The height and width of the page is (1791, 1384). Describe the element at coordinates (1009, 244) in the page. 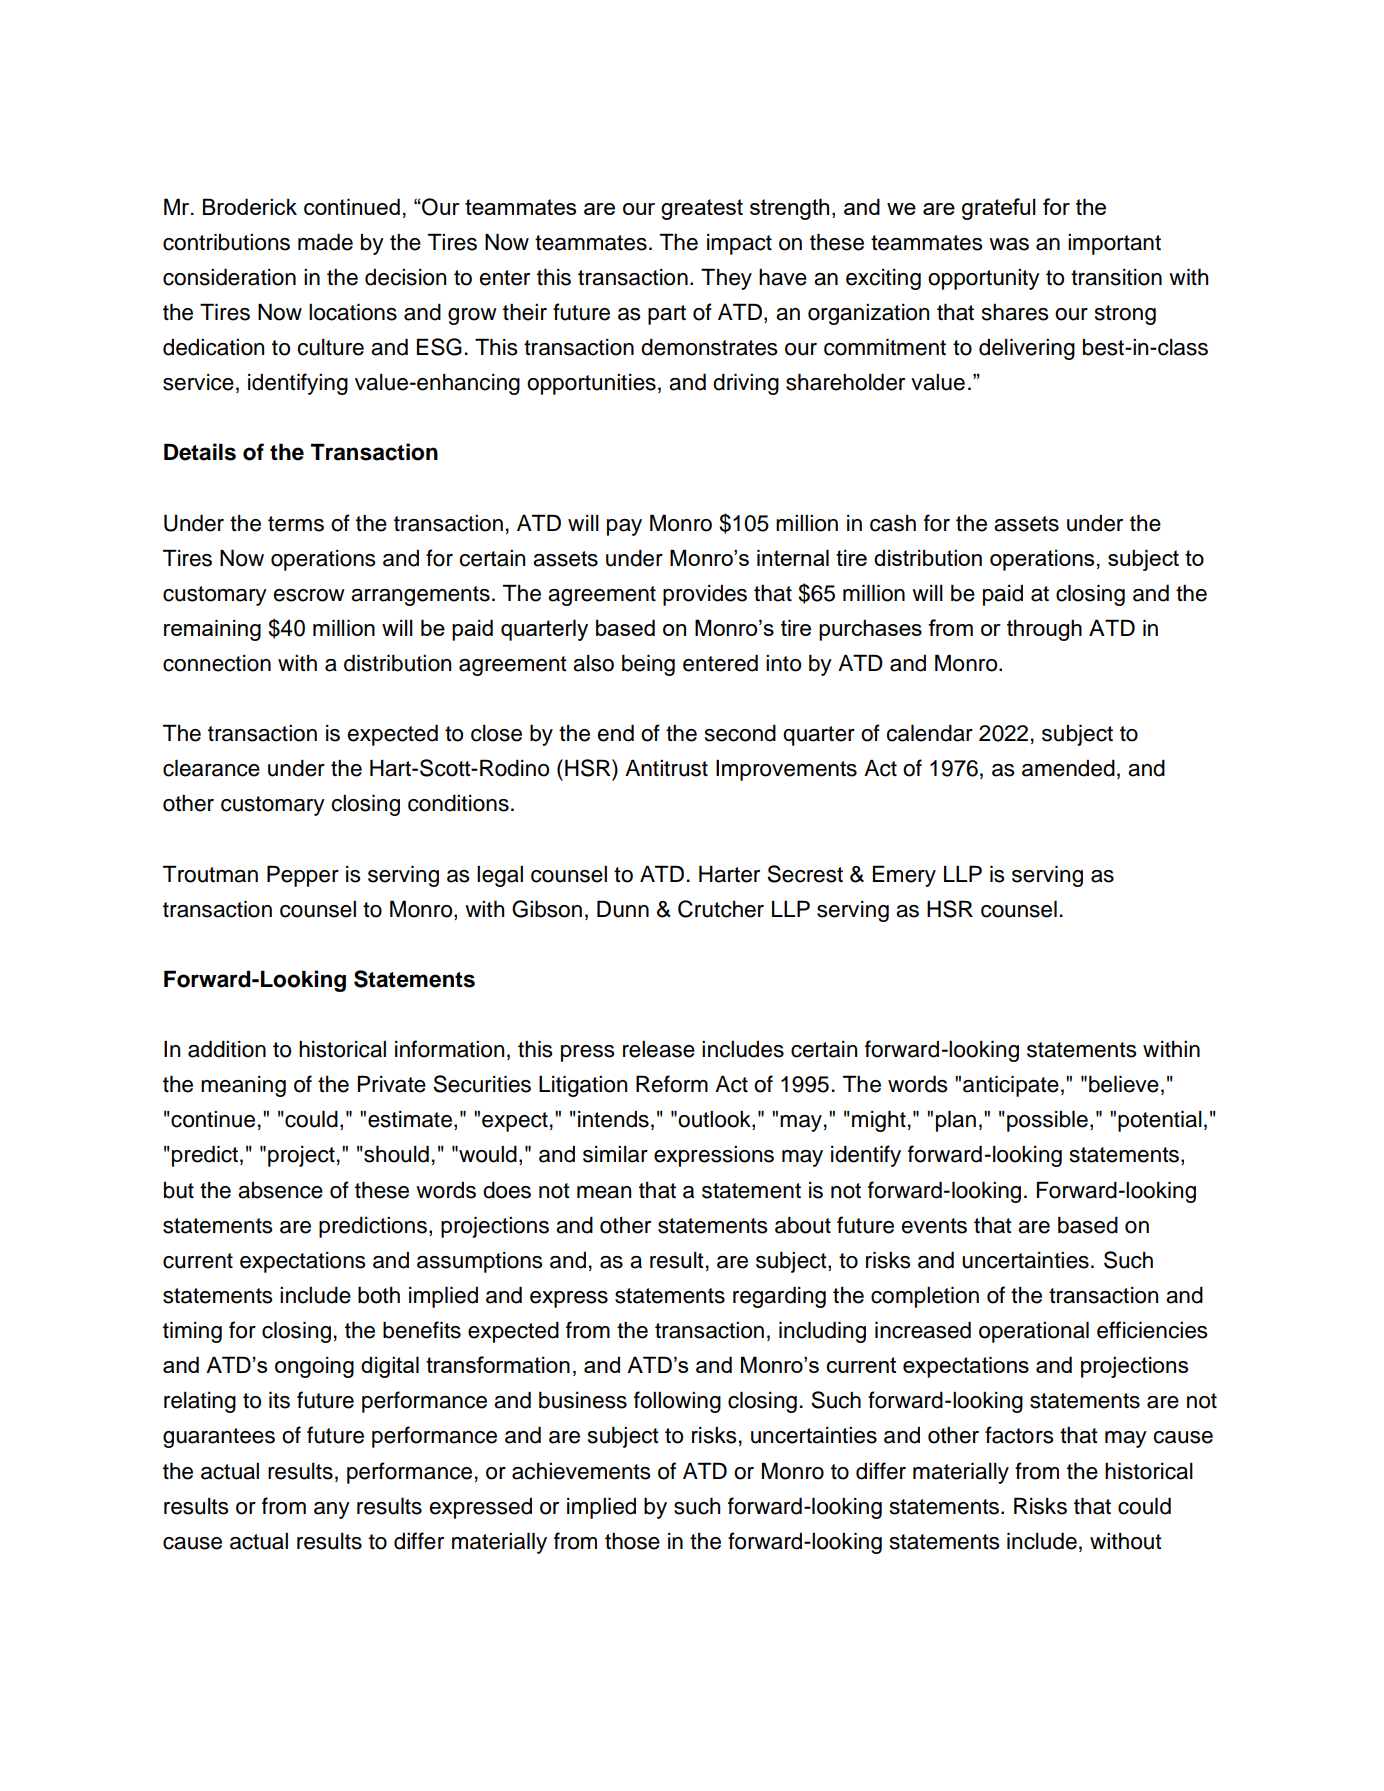

I see `was` at that location.
